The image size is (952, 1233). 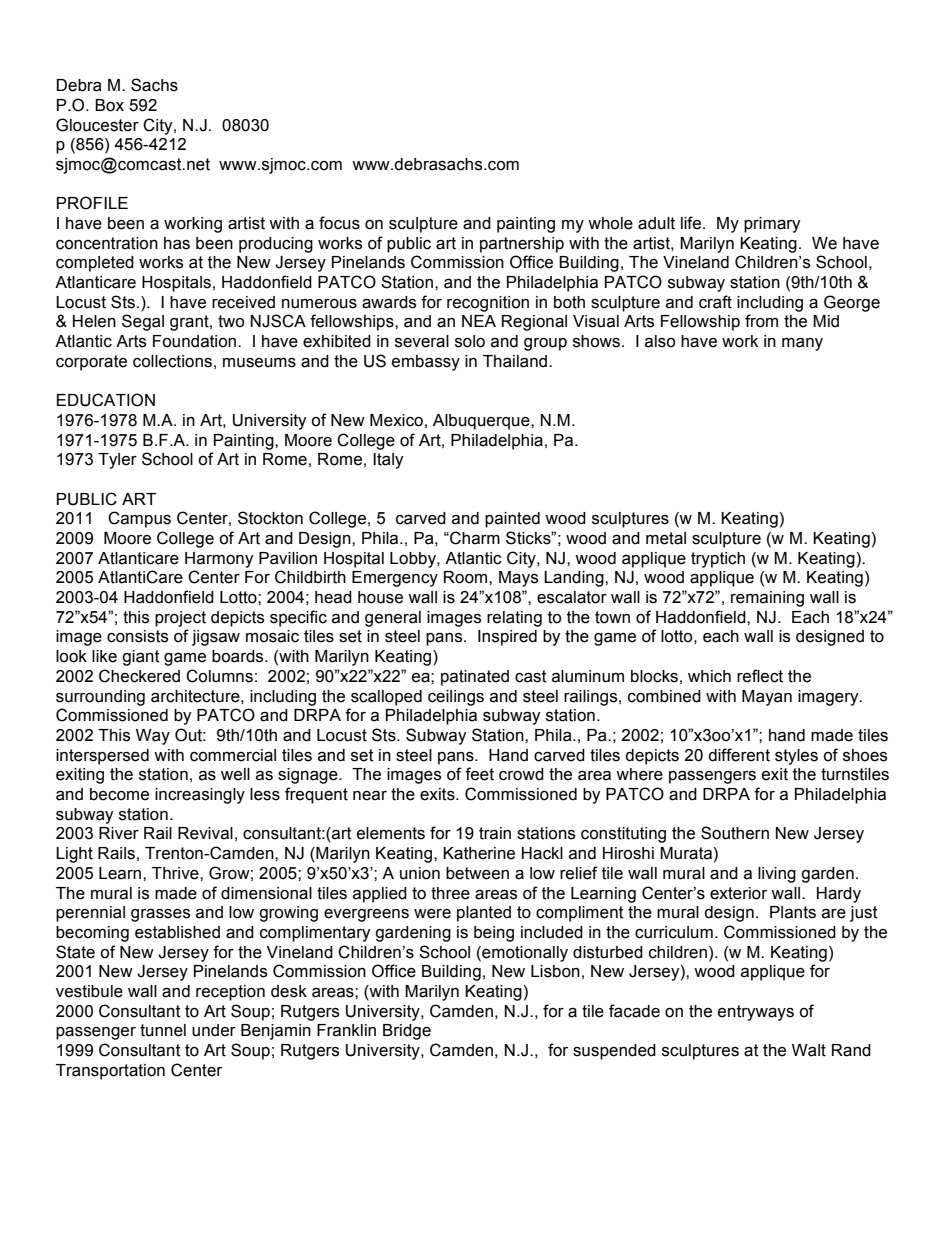 What do you see at coordinates (102, 757) in the image?
I see `interspersed` at bounding box center [102, 757].
